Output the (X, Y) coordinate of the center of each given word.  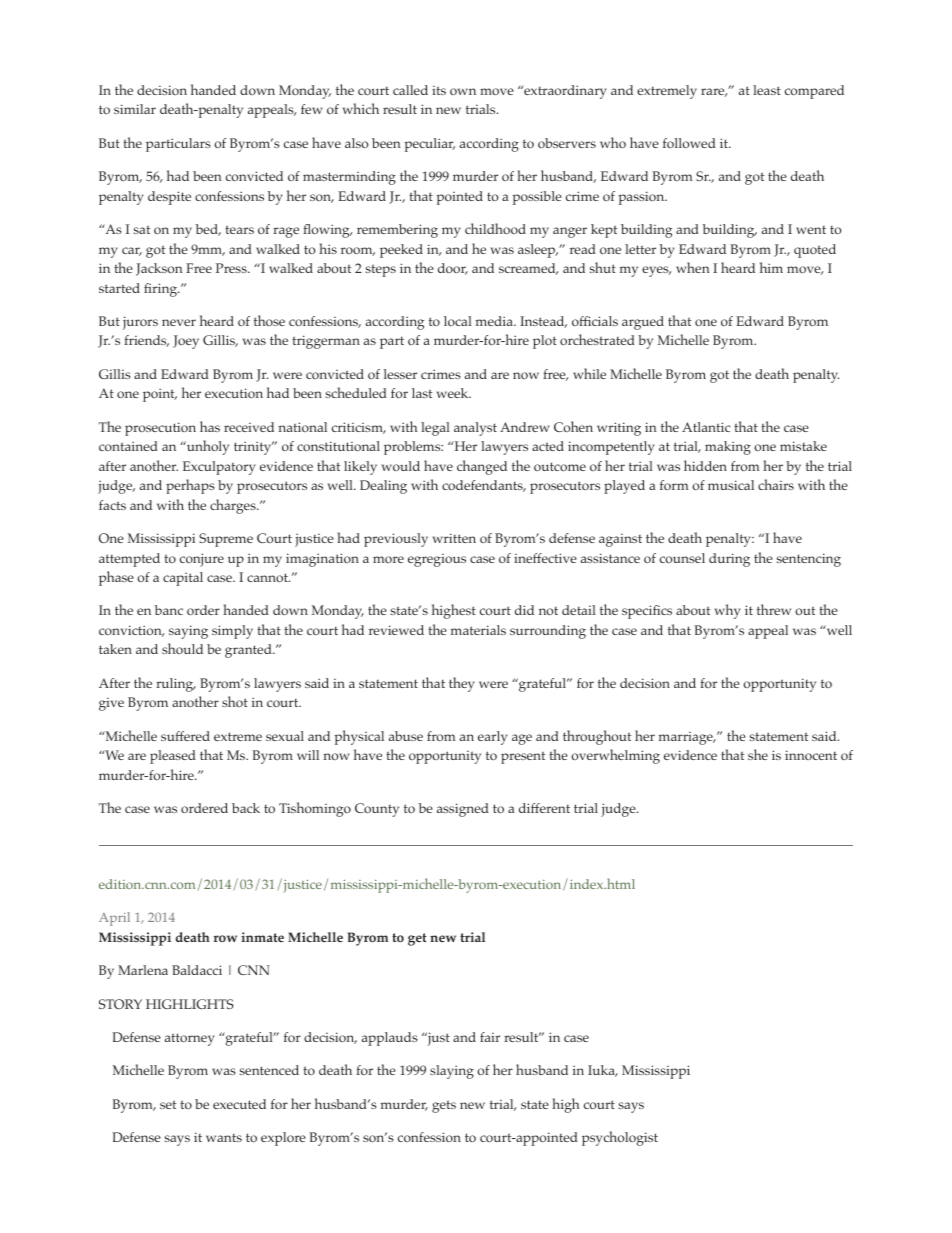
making (728, 448)
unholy (207, 447)
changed (482, 467)
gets (444, 1106)
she (758, 754)
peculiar (430, 145)
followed (689, 143)
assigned (463, 810)
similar (135, 109)
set (168, 1104)
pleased (173, 757)
